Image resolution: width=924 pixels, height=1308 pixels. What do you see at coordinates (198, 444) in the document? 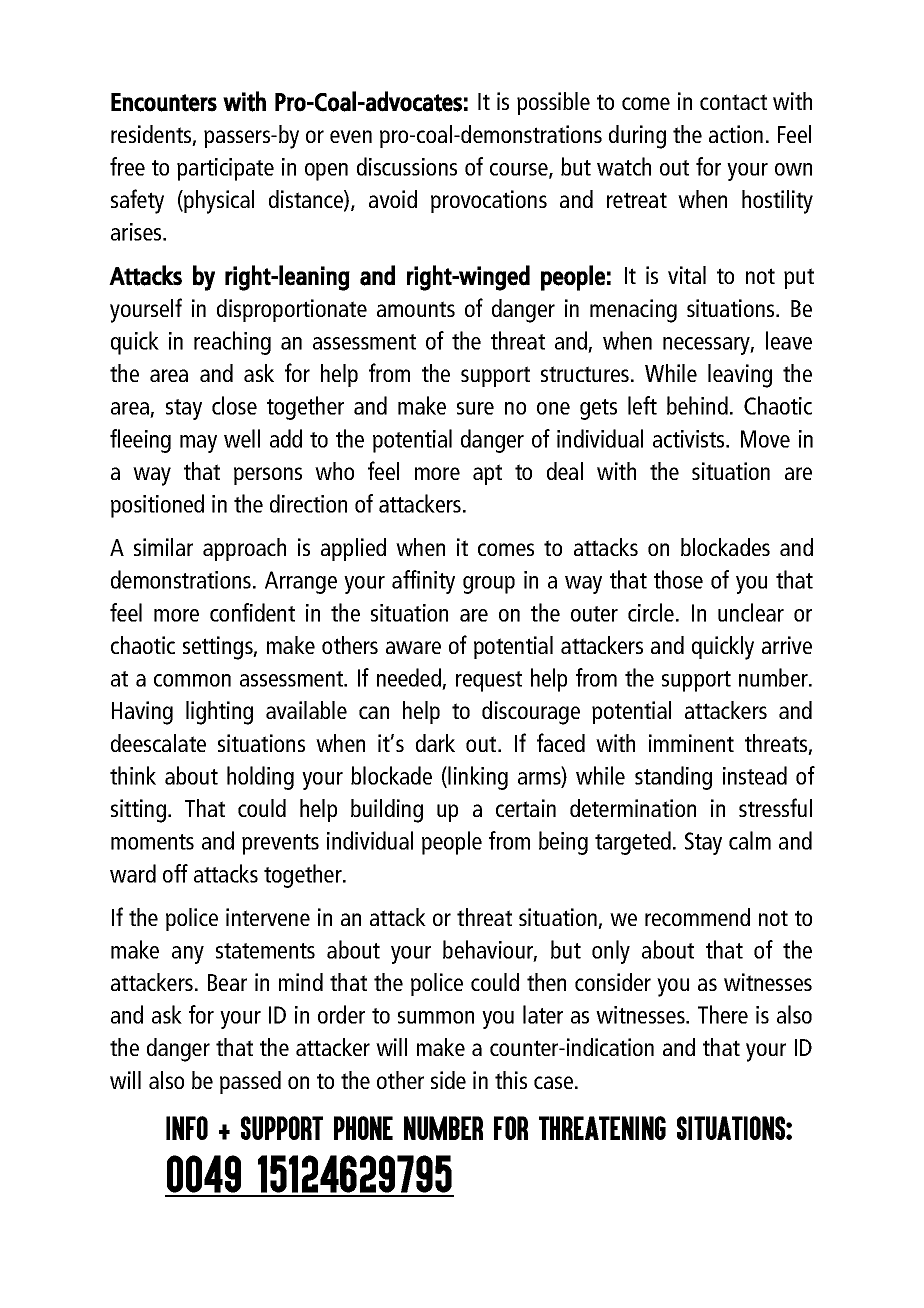
I see `may` at bounding box center [198, 444].
